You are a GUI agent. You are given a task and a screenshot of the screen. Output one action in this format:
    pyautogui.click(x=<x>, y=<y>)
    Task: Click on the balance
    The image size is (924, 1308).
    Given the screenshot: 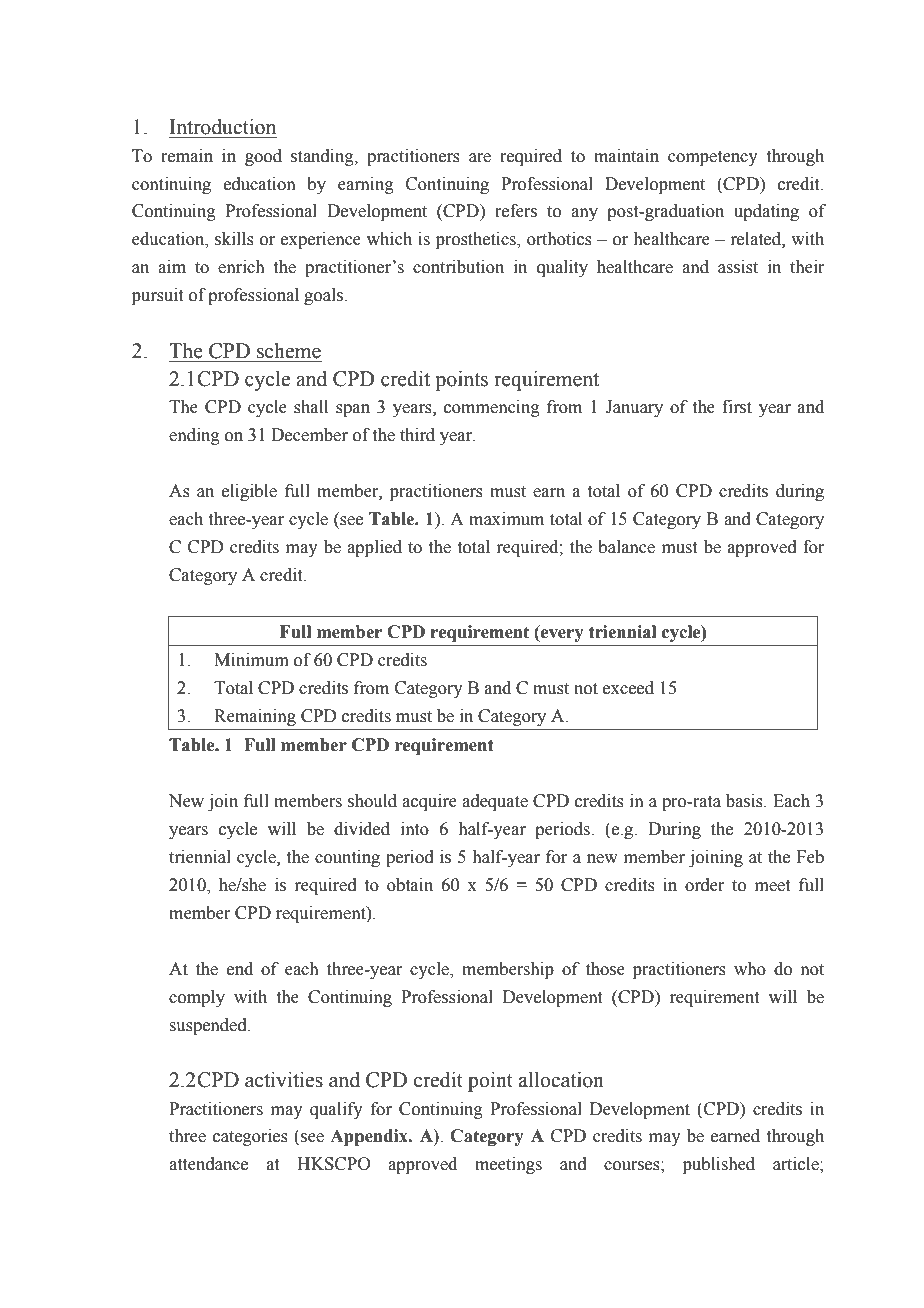 What is the action you would take?
    pyautogui.click(x=626, y=547)
